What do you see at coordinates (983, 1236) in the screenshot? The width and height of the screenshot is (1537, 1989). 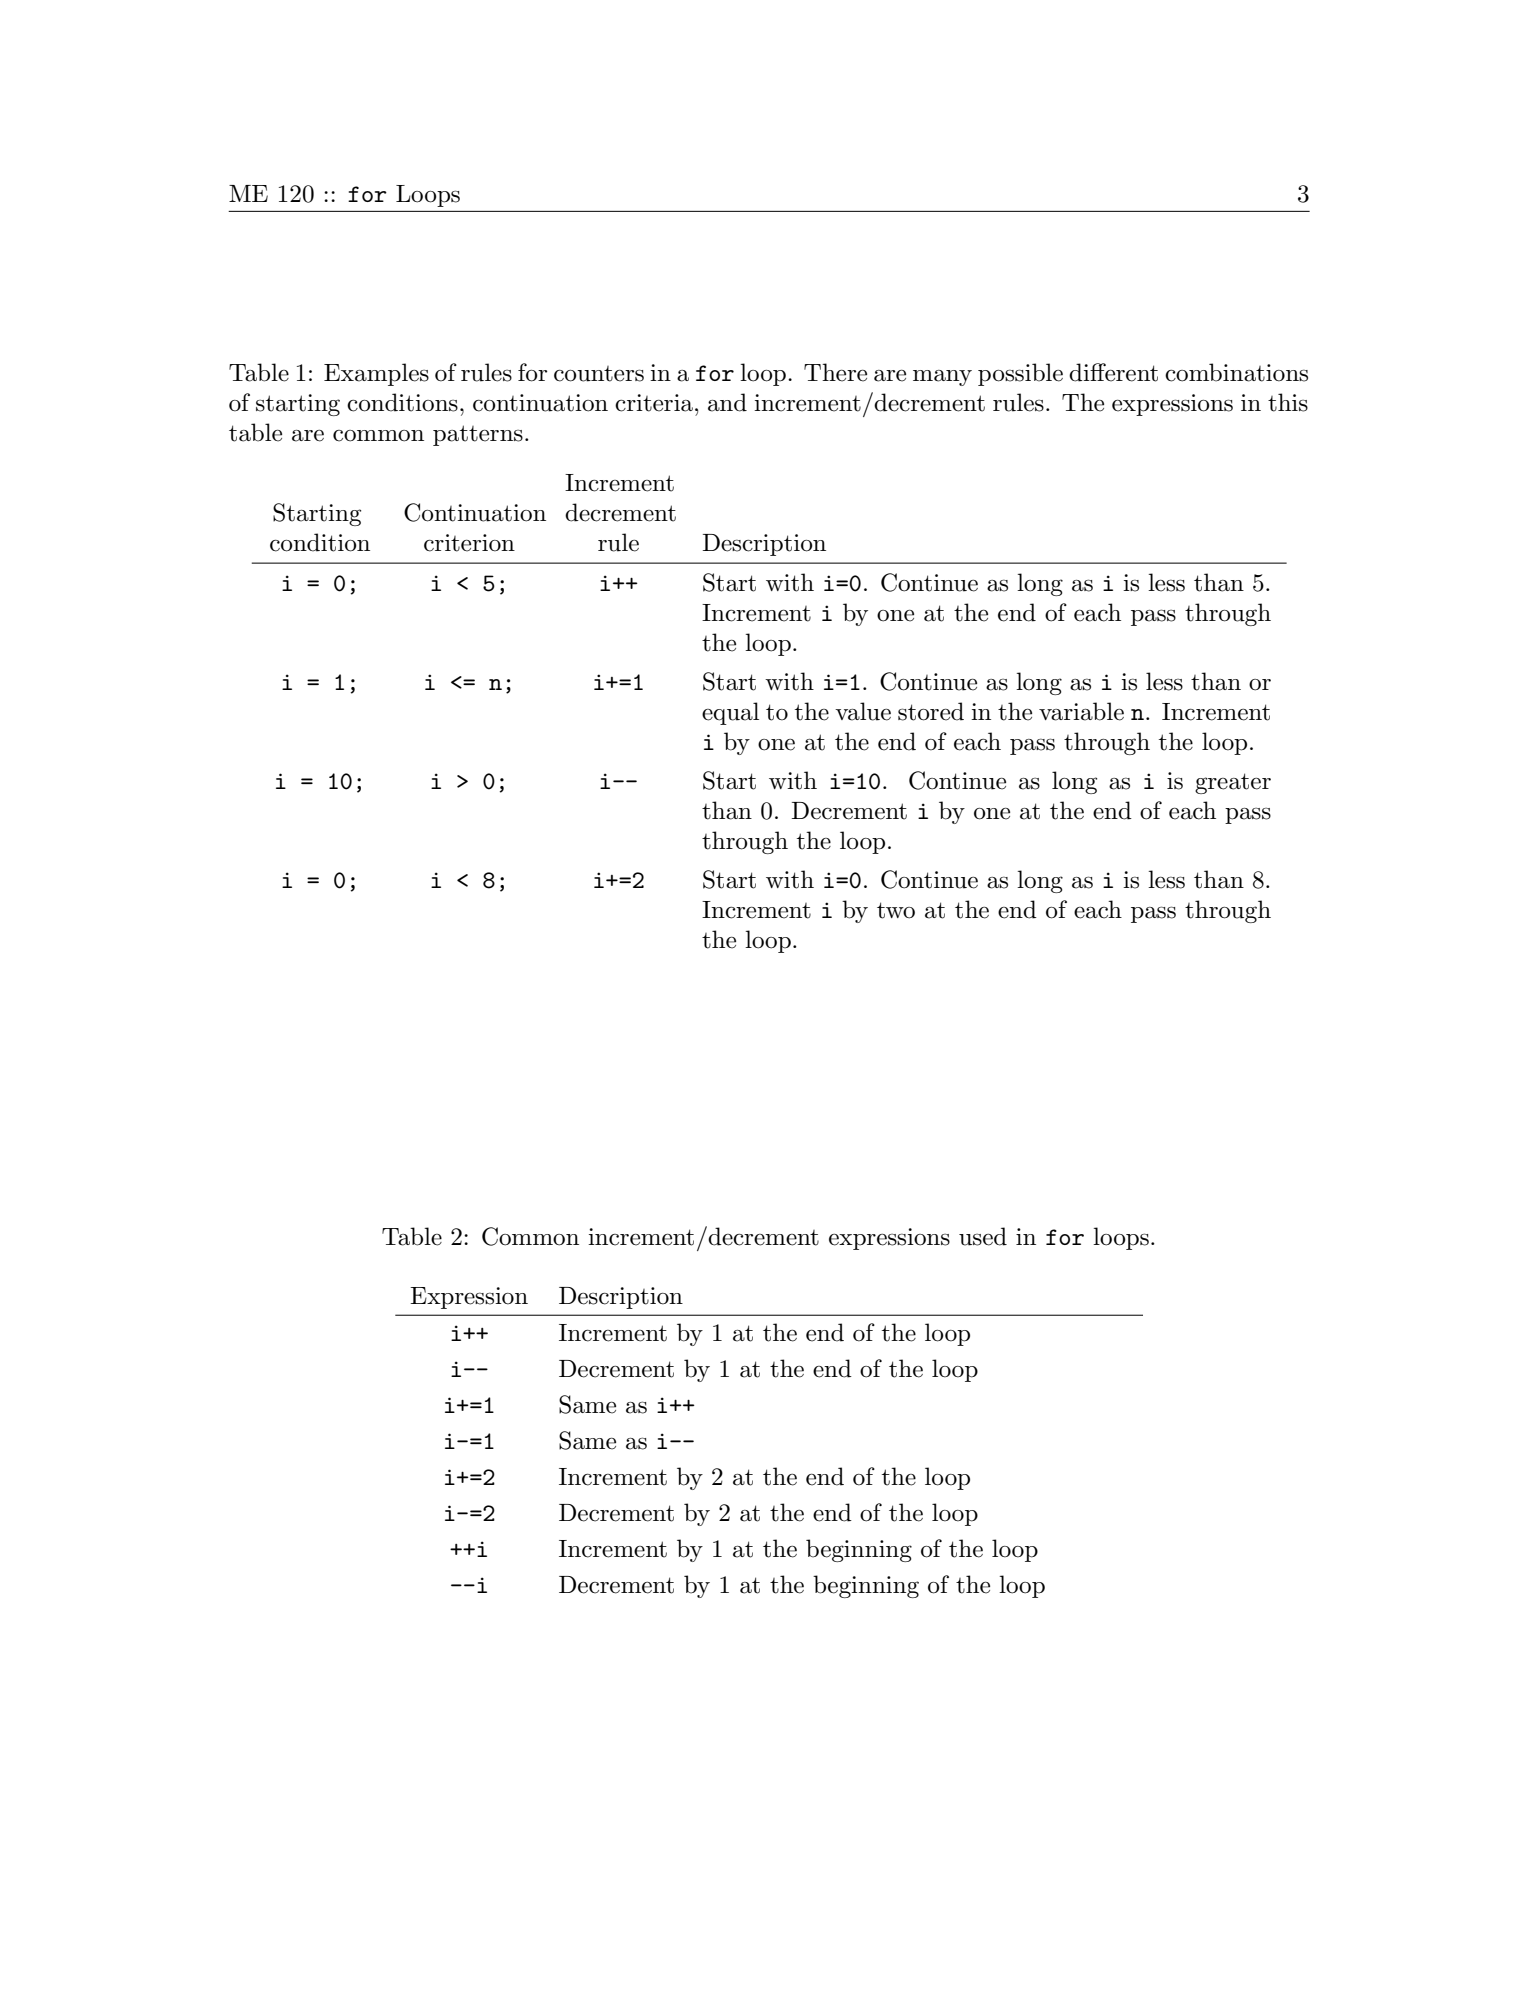 I see `used` at bounding box center [983, 1236].
